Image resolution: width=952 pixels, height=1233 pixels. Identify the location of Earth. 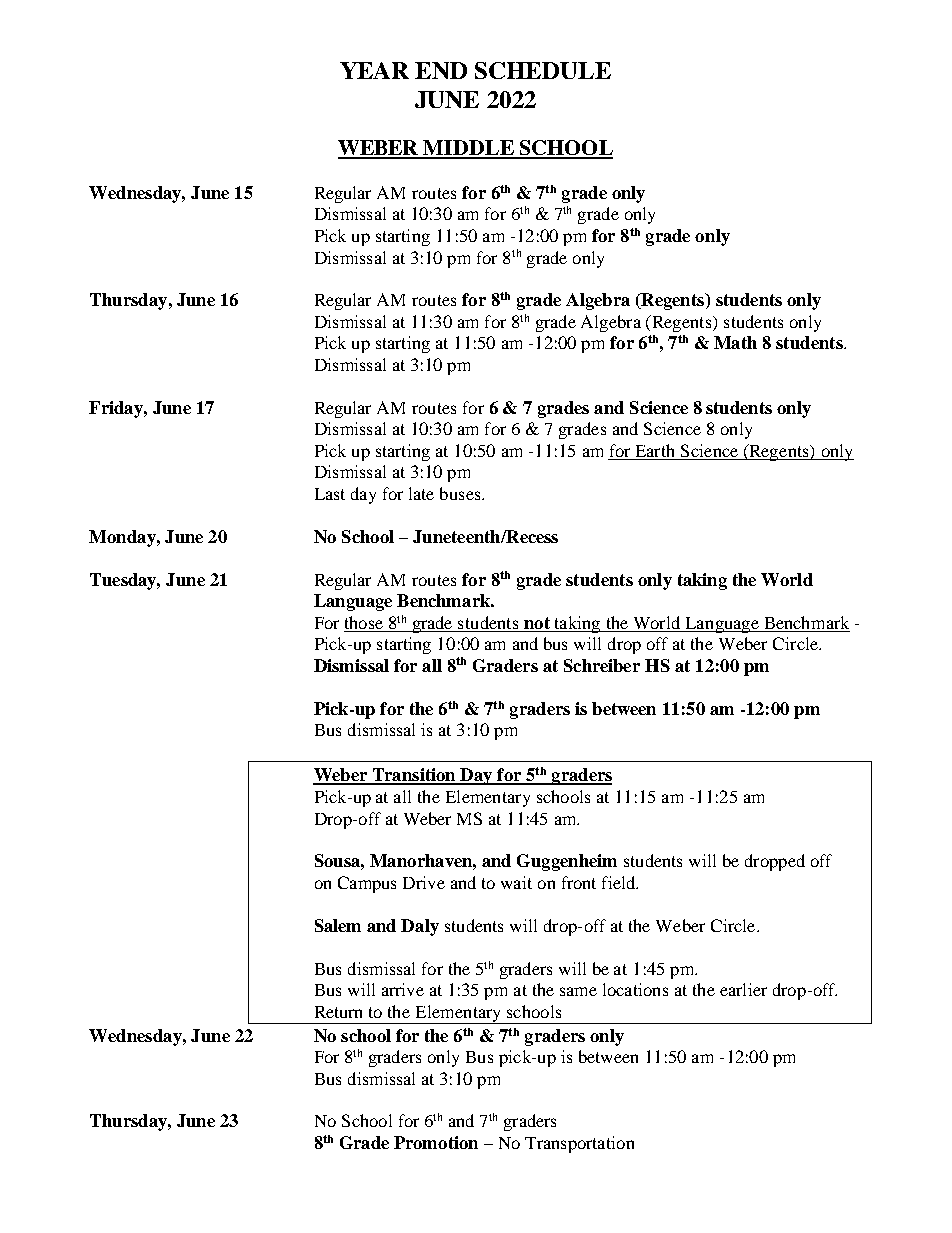
(655, 450).
